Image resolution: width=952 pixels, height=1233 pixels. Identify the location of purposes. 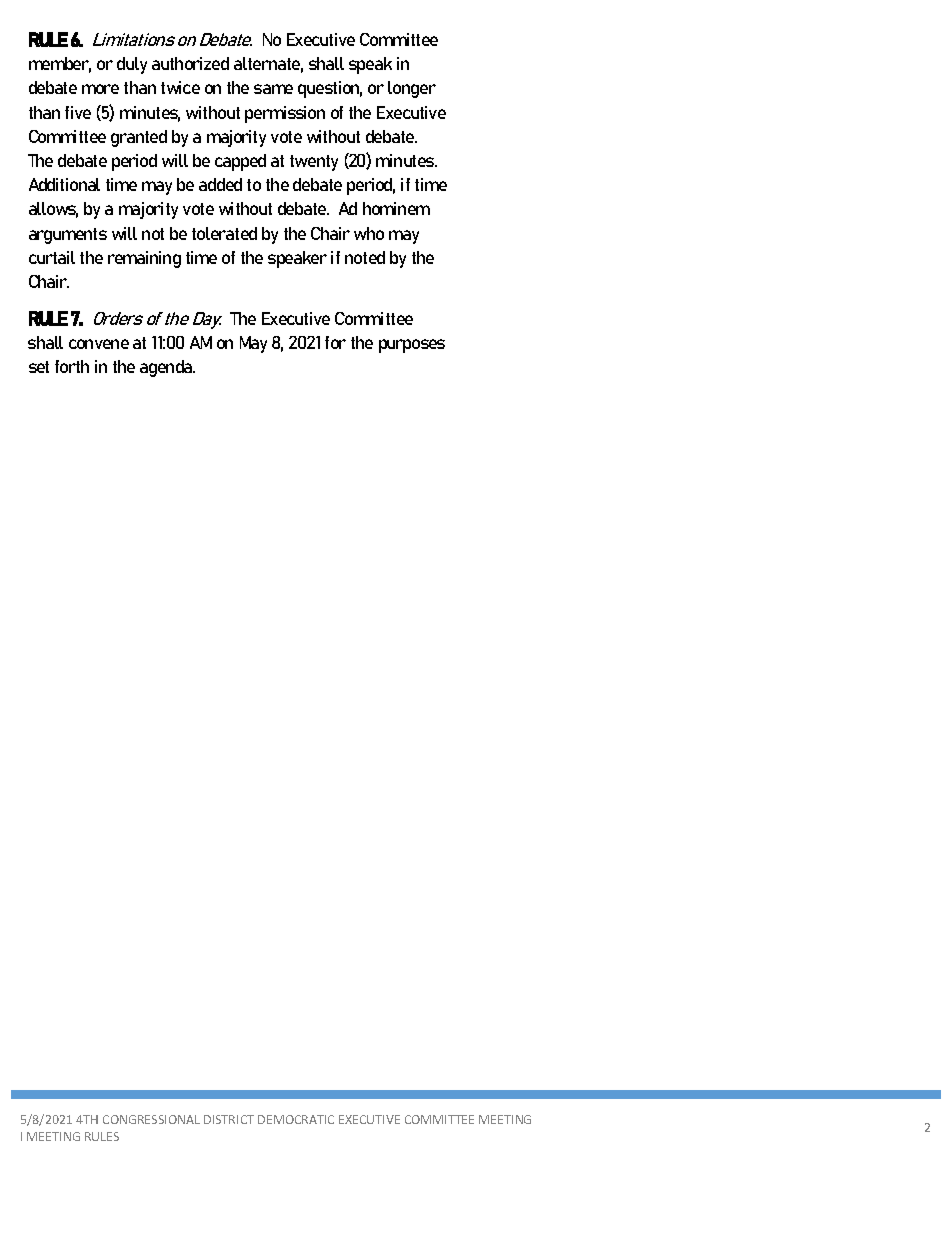
(412, 346).
